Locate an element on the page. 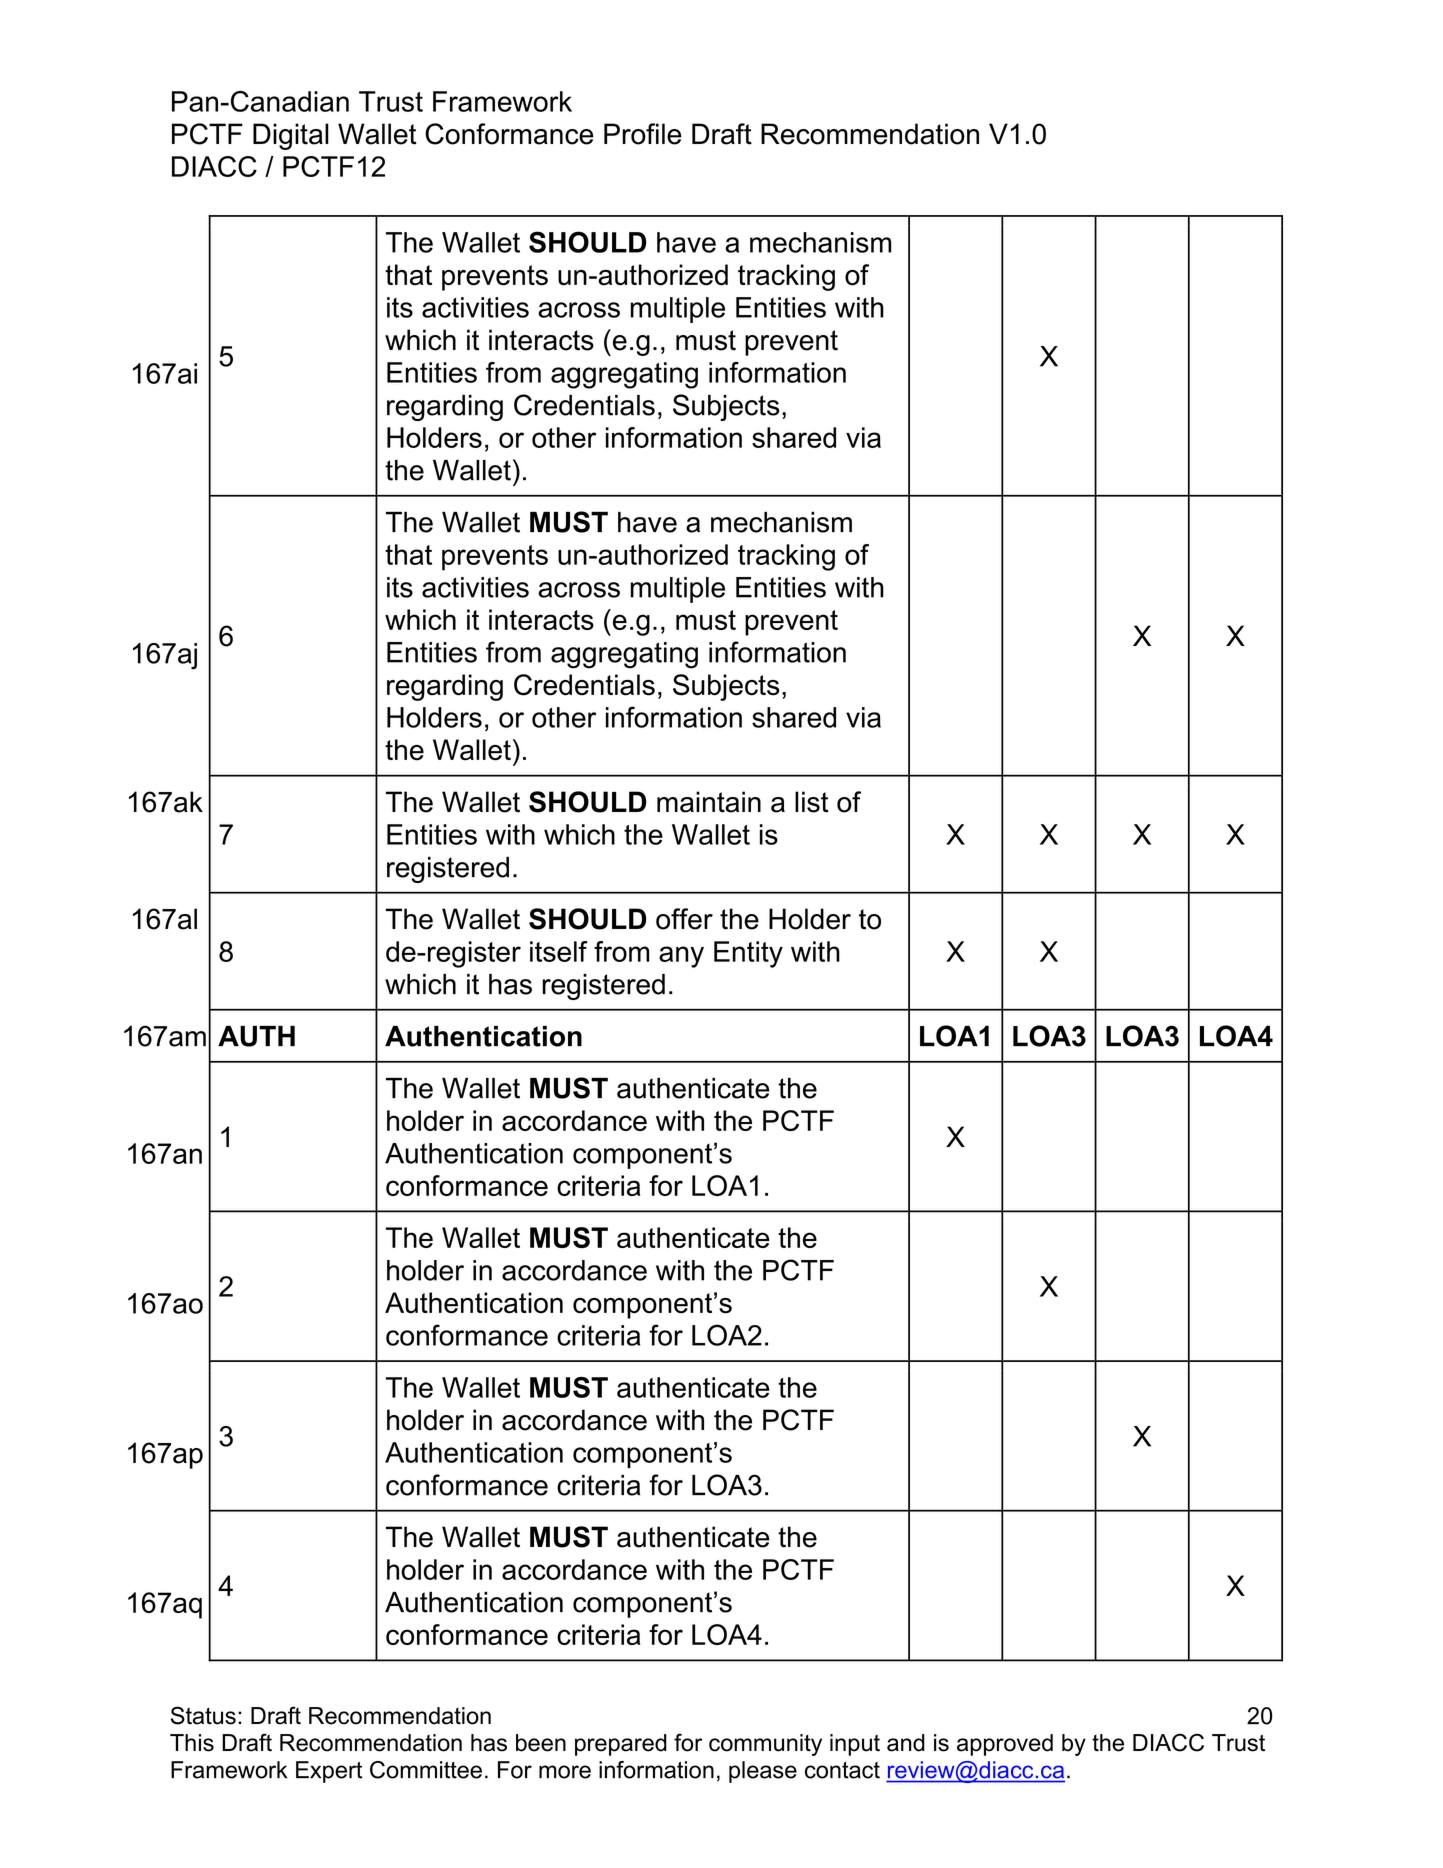 This document has height=1868, width=1443. Digital is located at coordinates (291, 136).
